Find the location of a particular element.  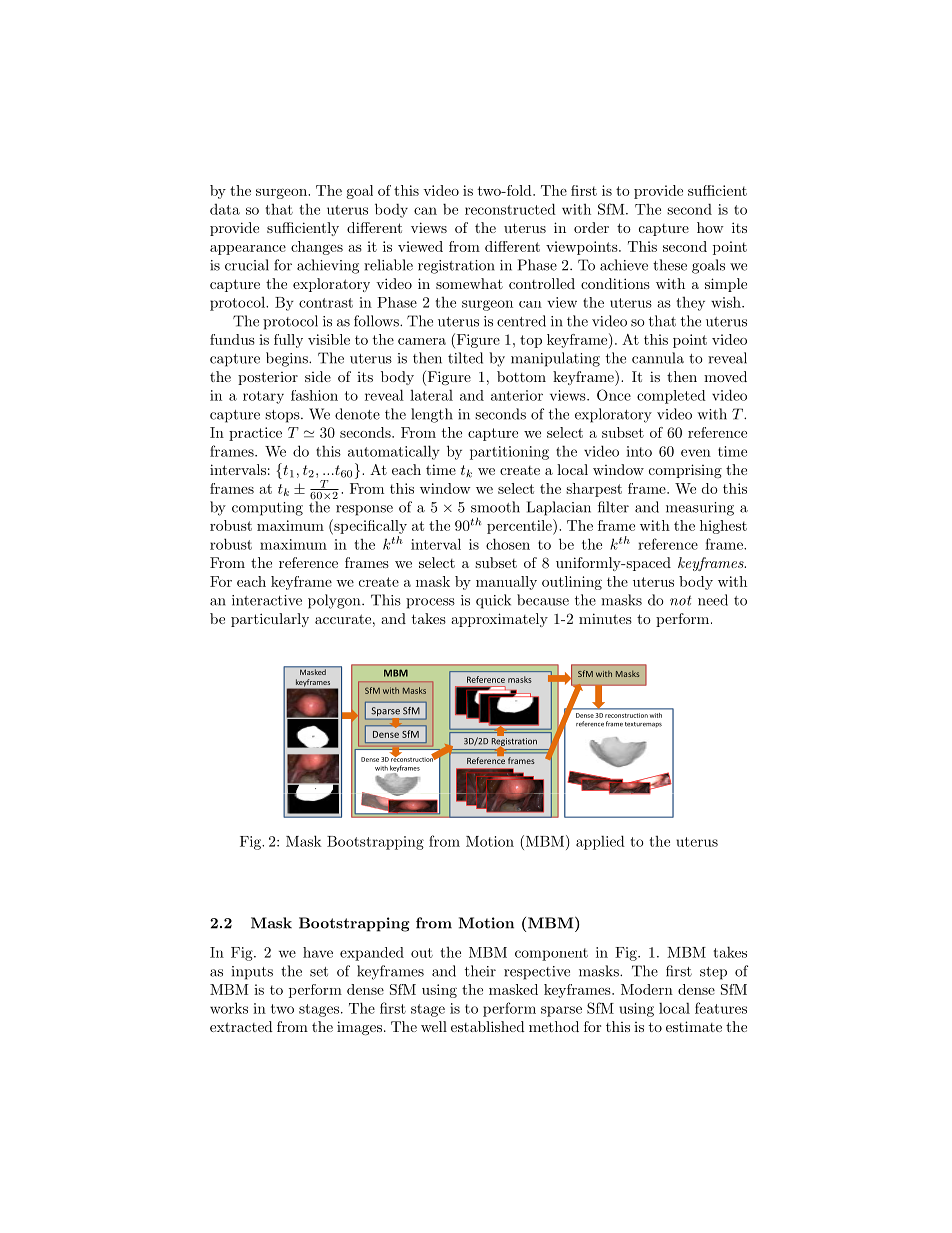

changes is located at coordinates (317, 248).
